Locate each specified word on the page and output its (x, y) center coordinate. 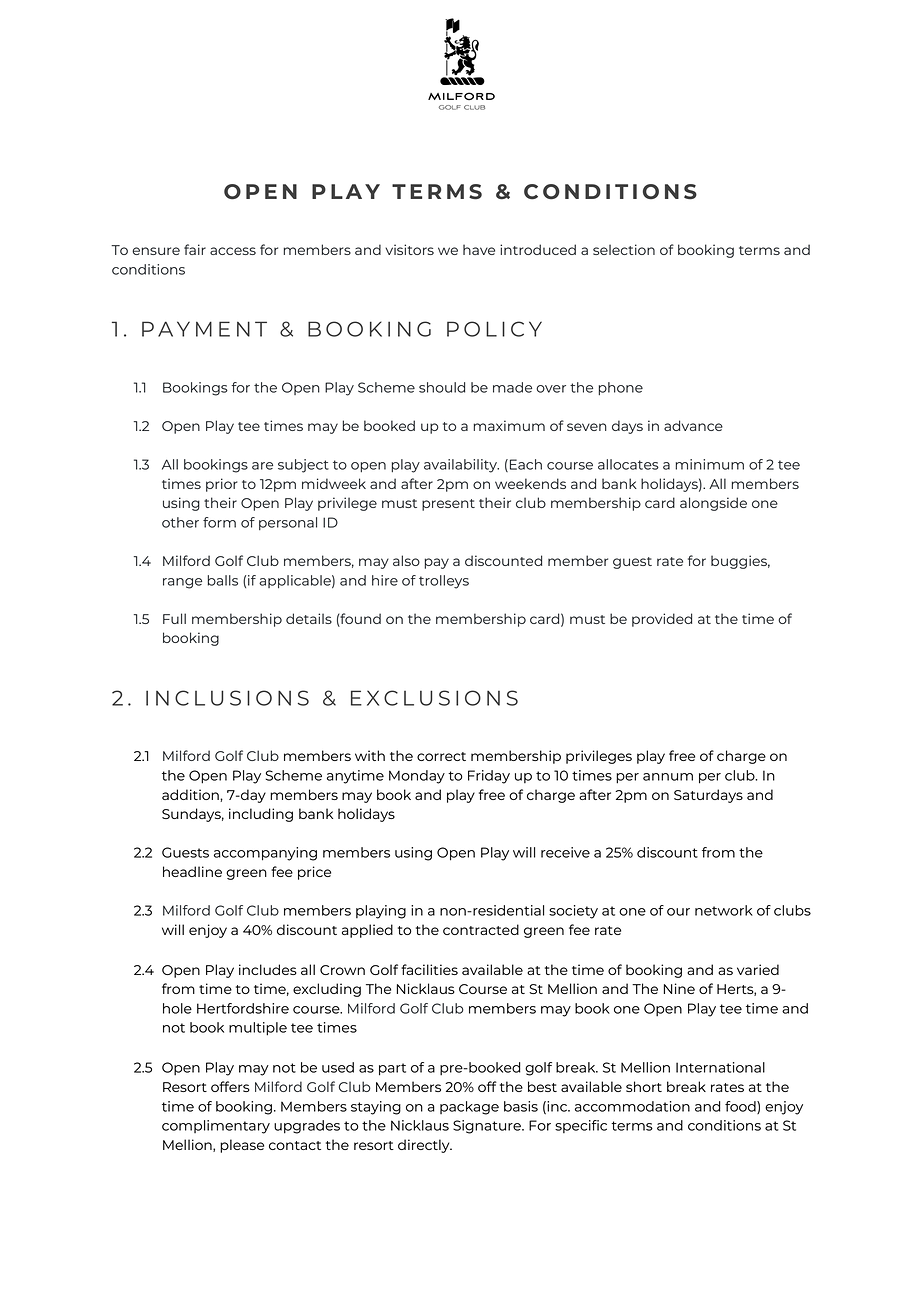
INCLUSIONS (227, 698)
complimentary (216, 1127)
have (479, 249)
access (233, 251)
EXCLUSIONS (434, 698)
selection (624, 249)
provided (662, 620)
